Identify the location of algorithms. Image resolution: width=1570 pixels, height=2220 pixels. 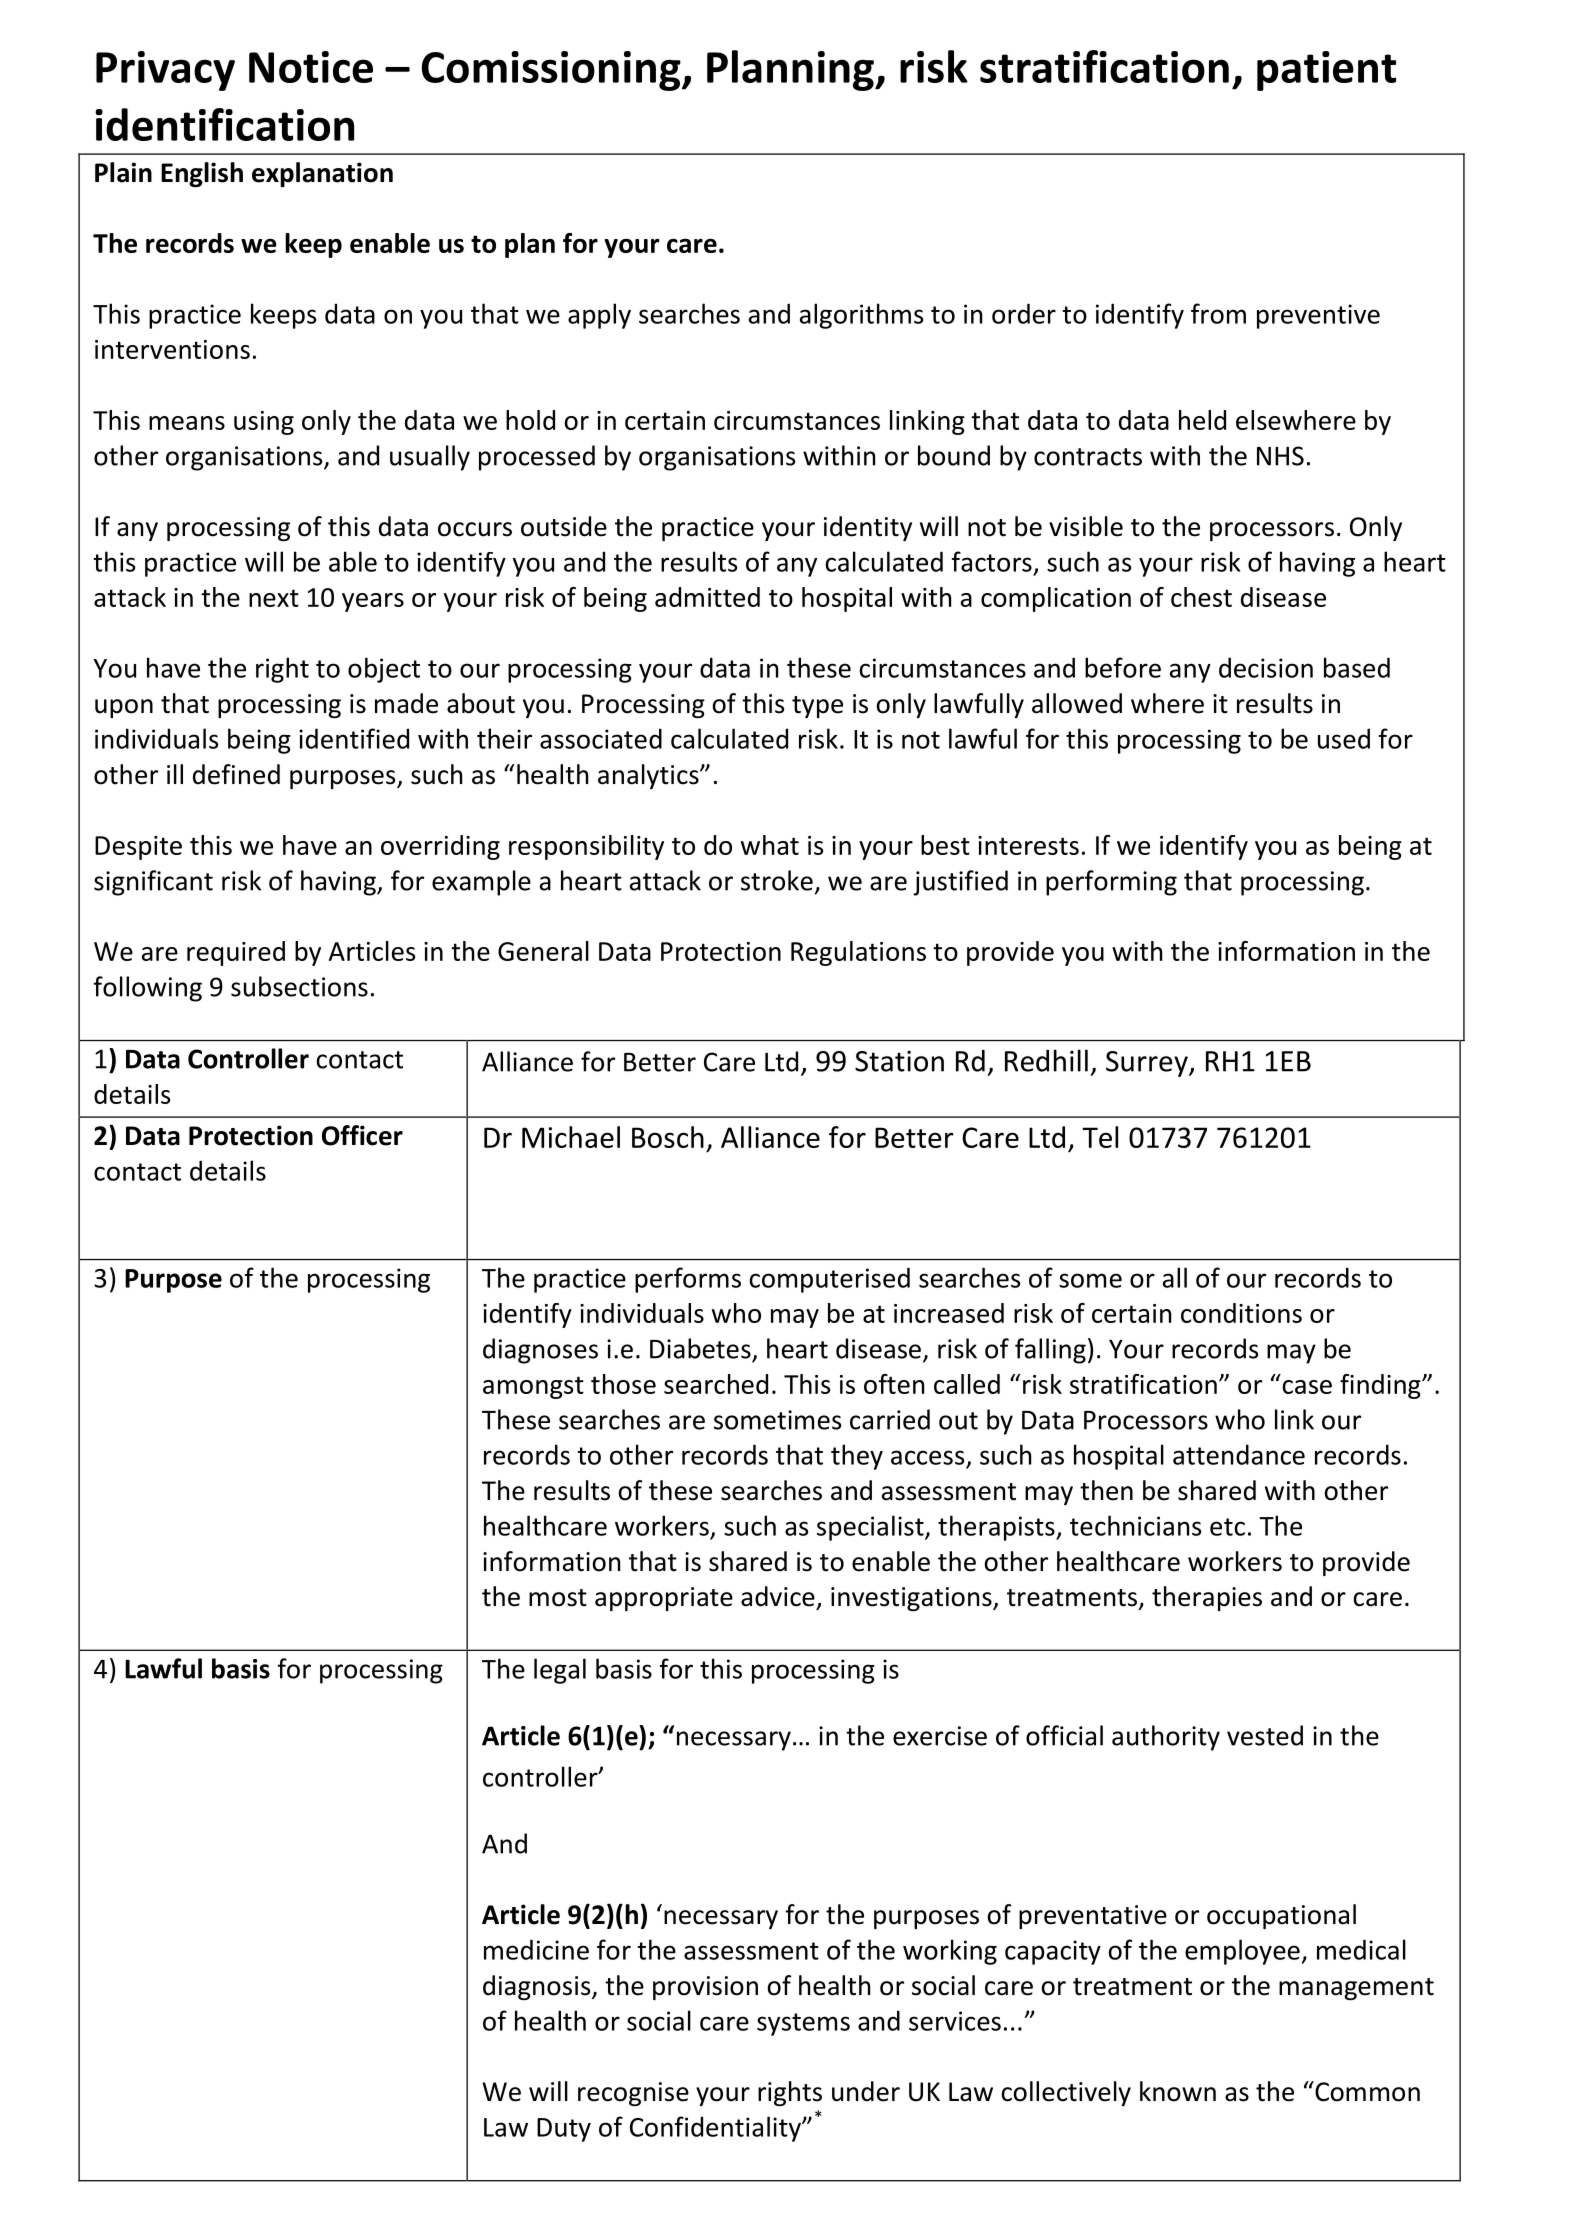
(861, 316).
